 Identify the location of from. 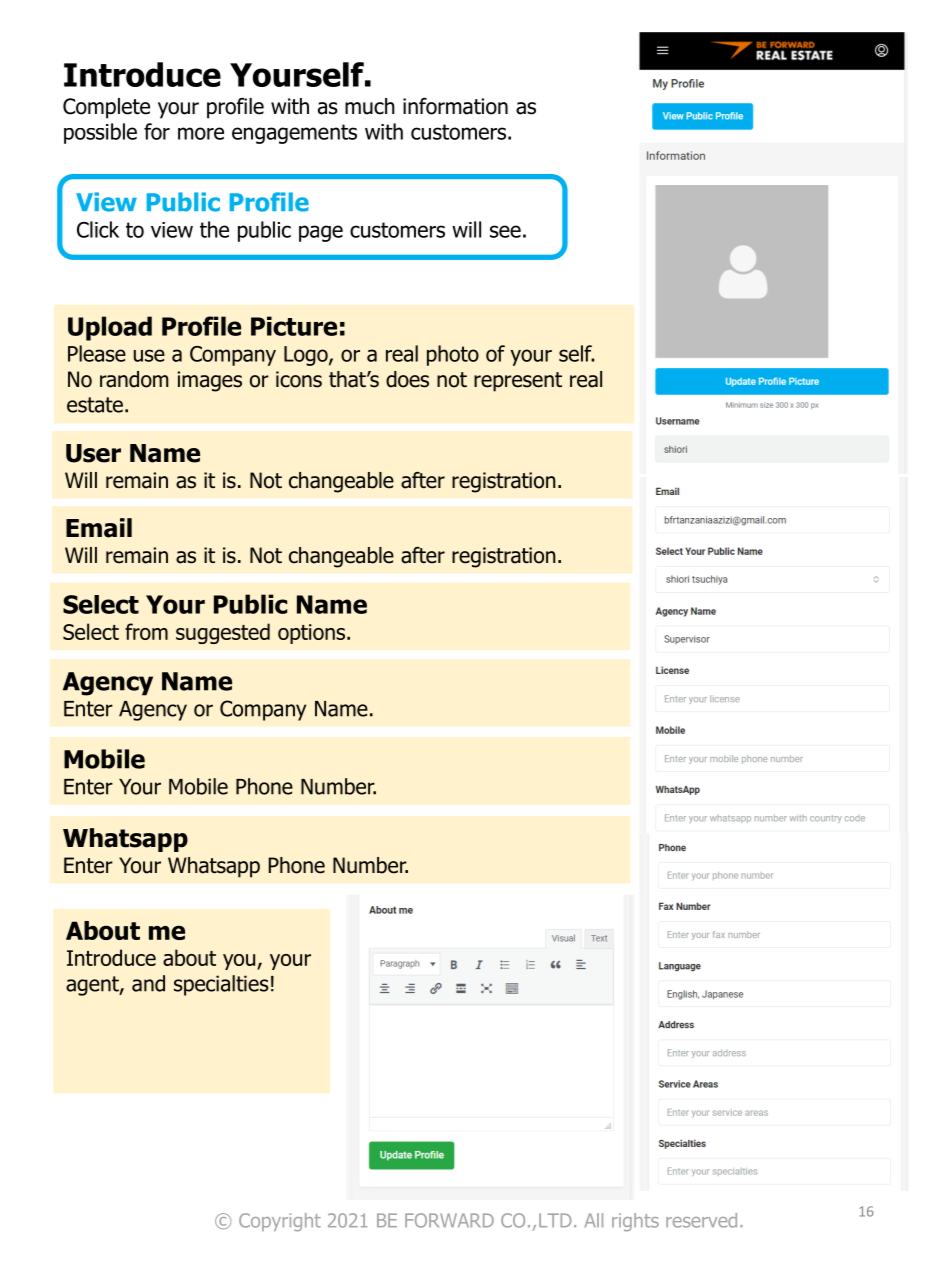
(146, 631).
